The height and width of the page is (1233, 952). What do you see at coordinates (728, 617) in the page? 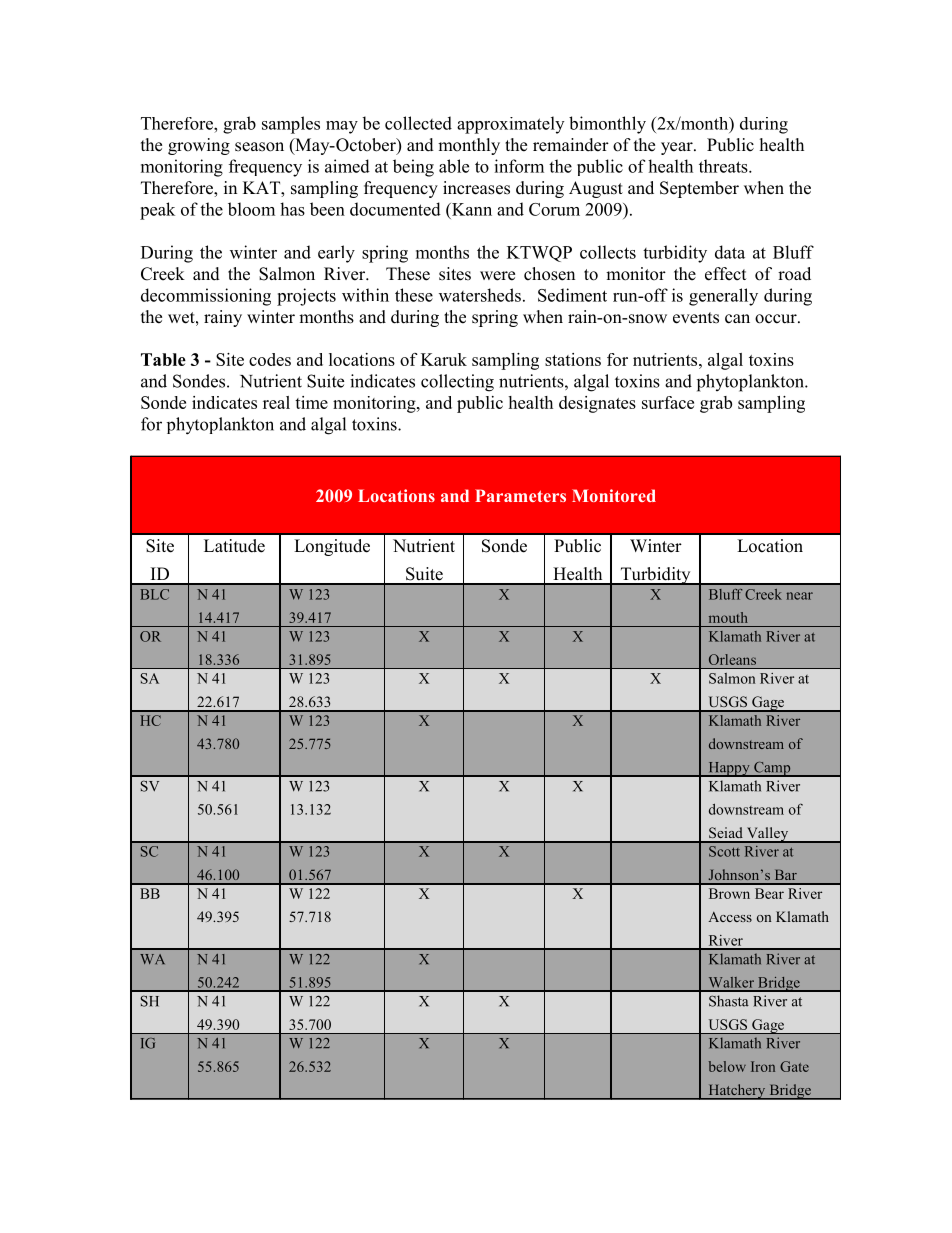
I see `mouth` at bounding box center [728, 617].
